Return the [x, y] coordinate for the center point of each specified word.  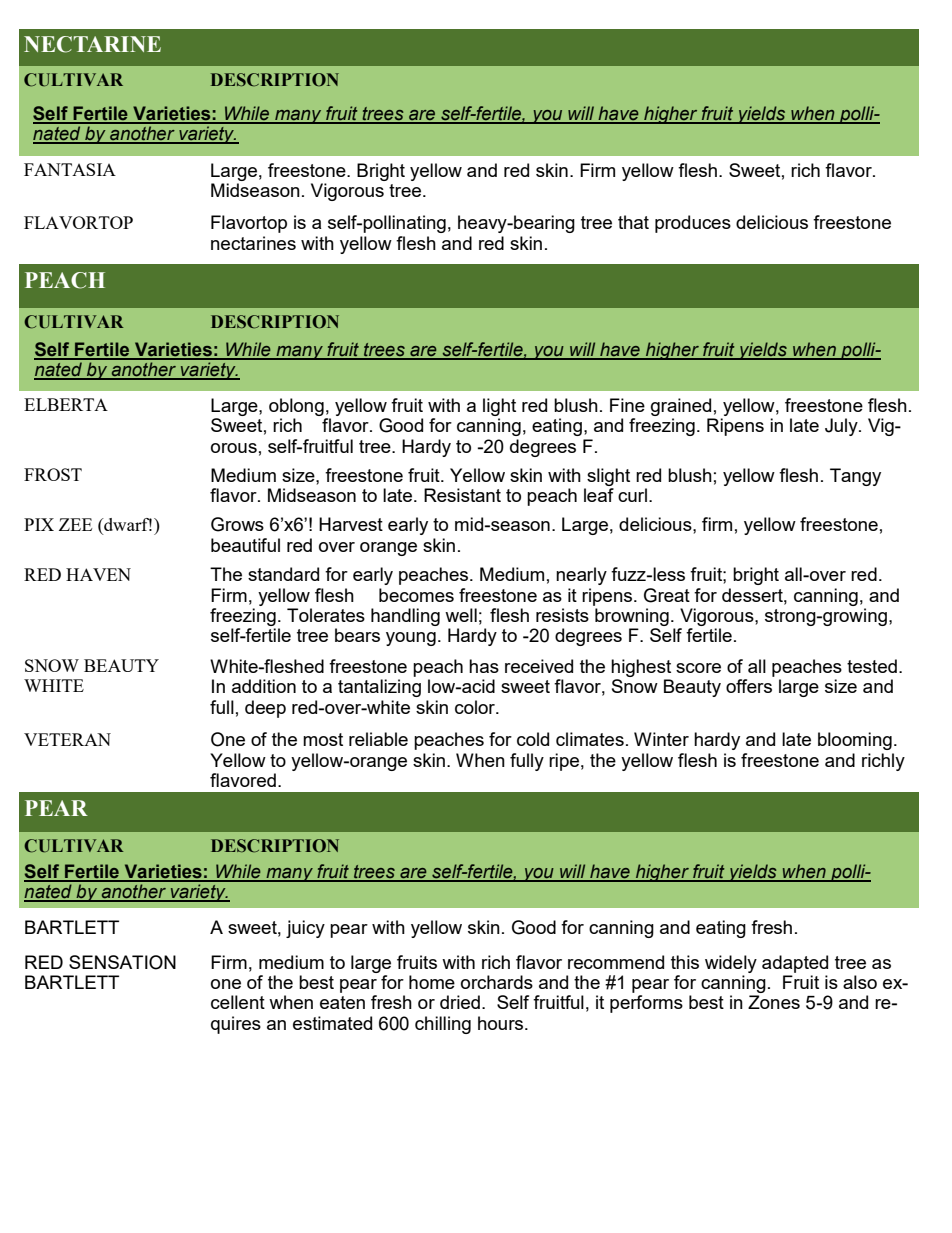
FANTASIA [70, 169]
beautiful [245, 545]
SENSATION [122, 962]
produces [693, 224]
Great [667, 595]
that [633, 222]
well [461, 615]
